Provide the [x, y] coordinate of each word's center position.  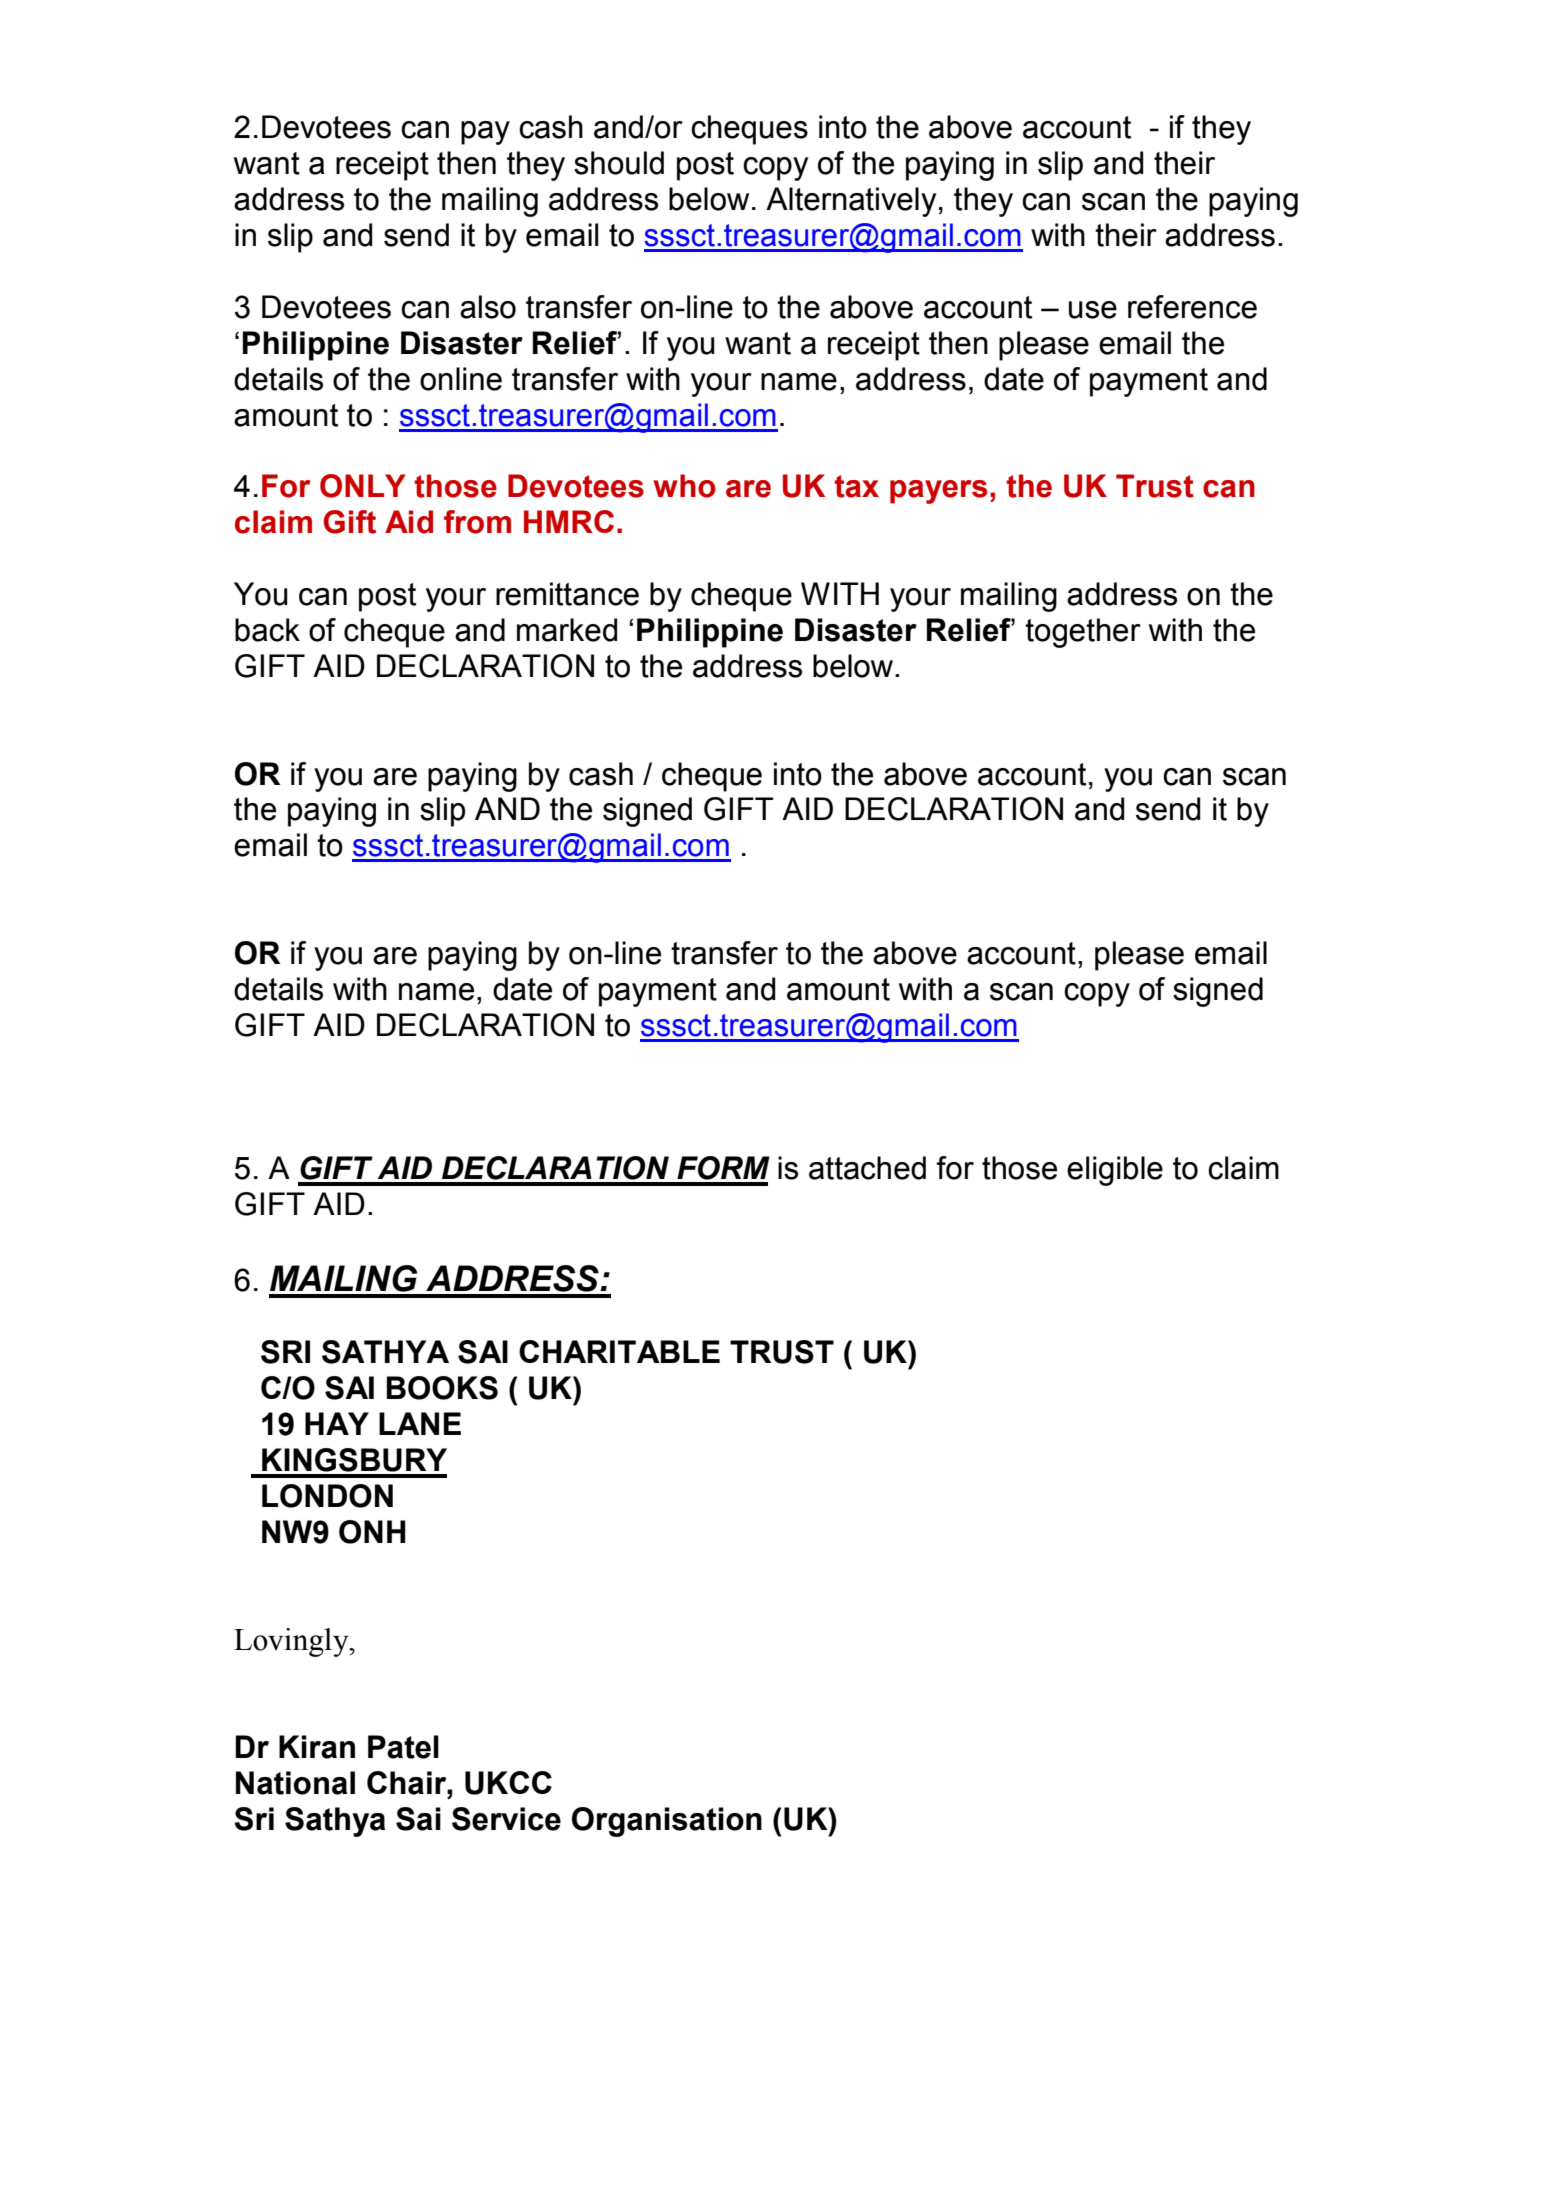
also [488, 307]
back [267, 630]
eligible [1115, 1171]
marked [567, 630]
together [1083, 633]
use [1093, 310]
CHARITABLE [619, 1351]
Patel [403, 1747]
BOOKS [442, 1388]
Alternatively [851, 202]
